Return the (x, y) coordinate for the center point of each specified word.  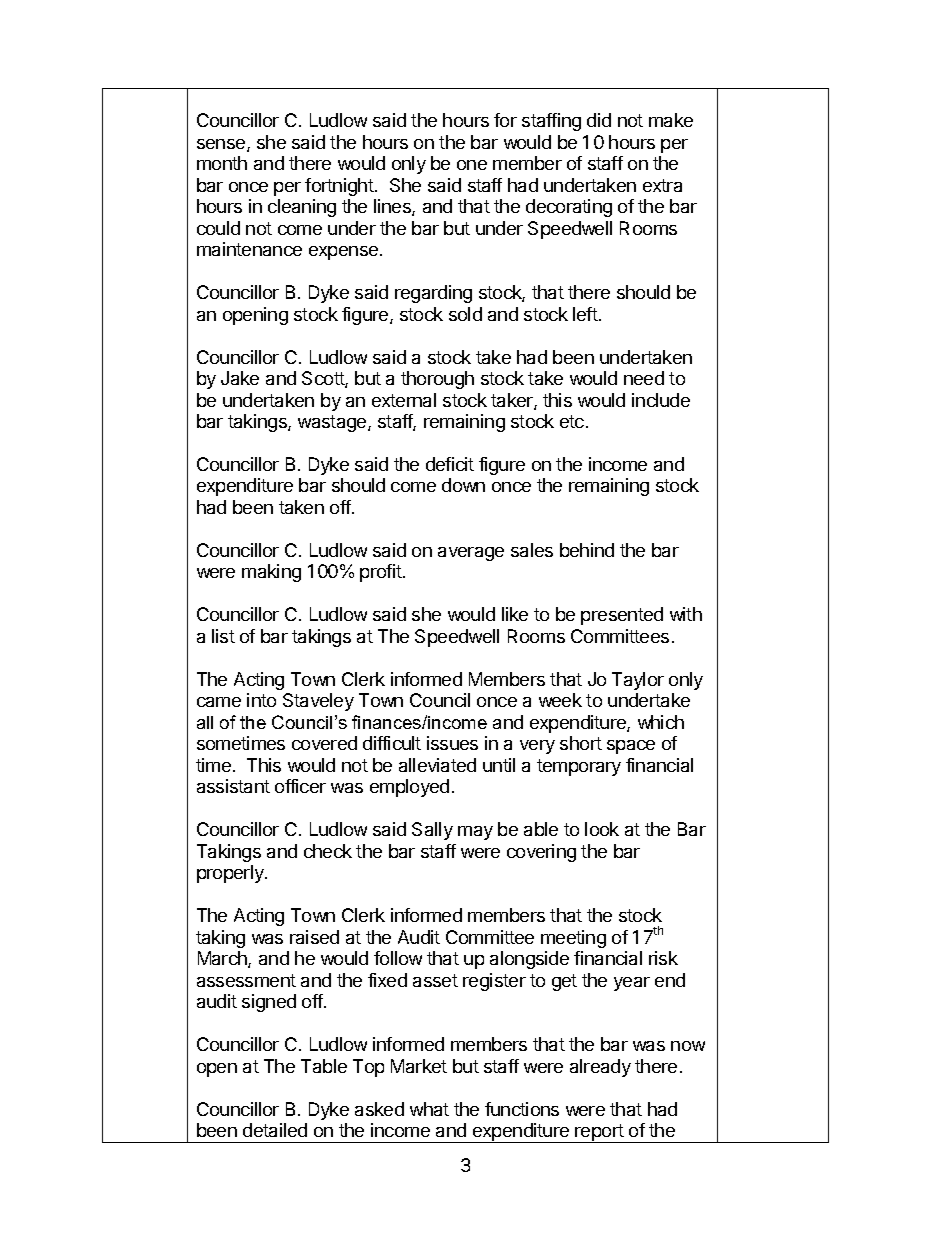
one (472, 165)
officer (300, 786)
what (429, 1109)
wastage (333, 423)
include (661, 400)
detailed (275, 1130)
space (631, 747)
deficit (450, 464)
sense (222, 145)
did (599, 120)
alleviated (437, 765)
